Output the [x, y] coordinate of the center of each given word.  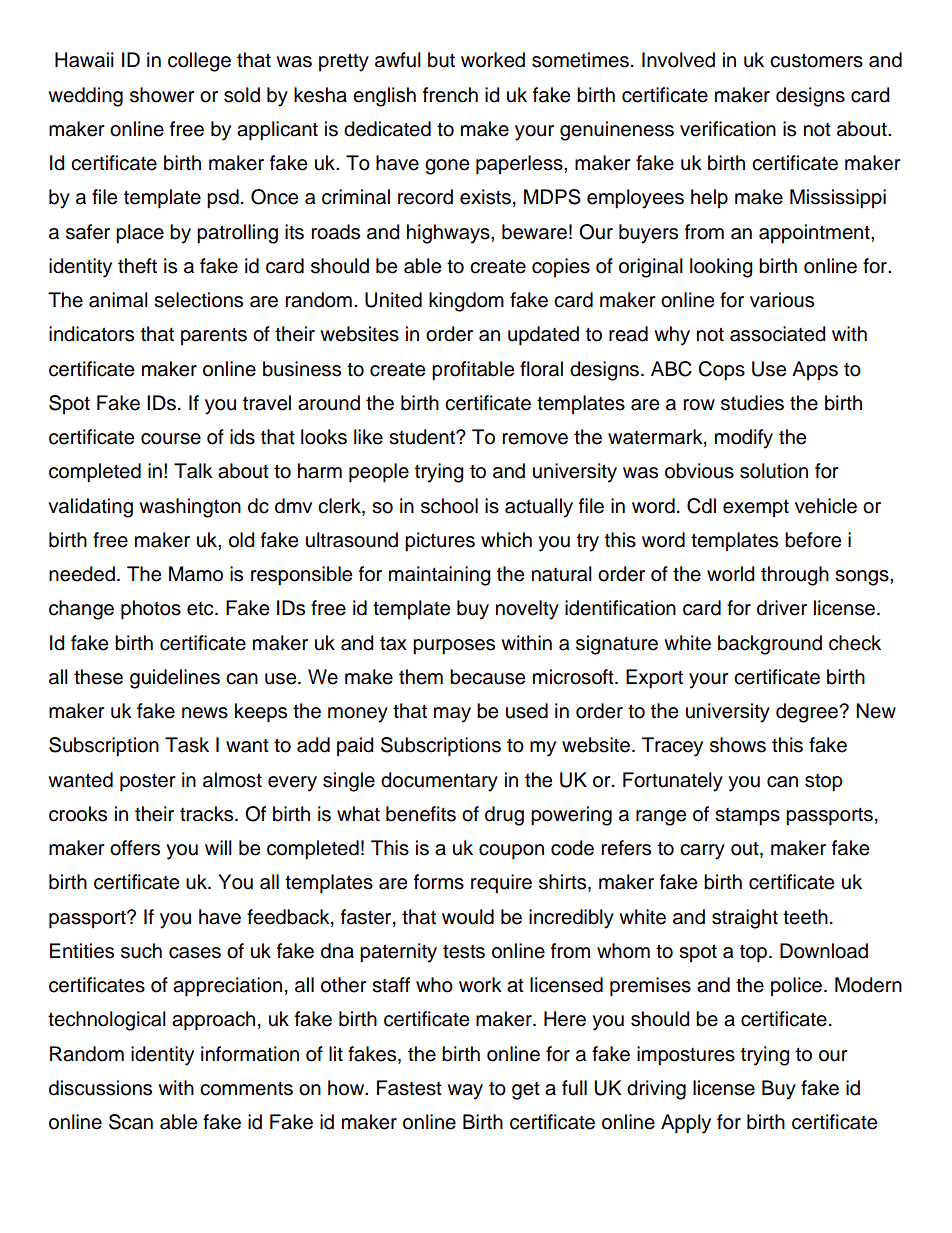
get [526, 1091]
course [171, 439]
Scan [131, 1122]
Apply [686, 1124]
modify [744, 439]
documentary [439, 782]
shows [738, 745]
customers [816, 60]
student [423, 437]
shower [162, 95]
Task [187, 745]
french [450, 95]
